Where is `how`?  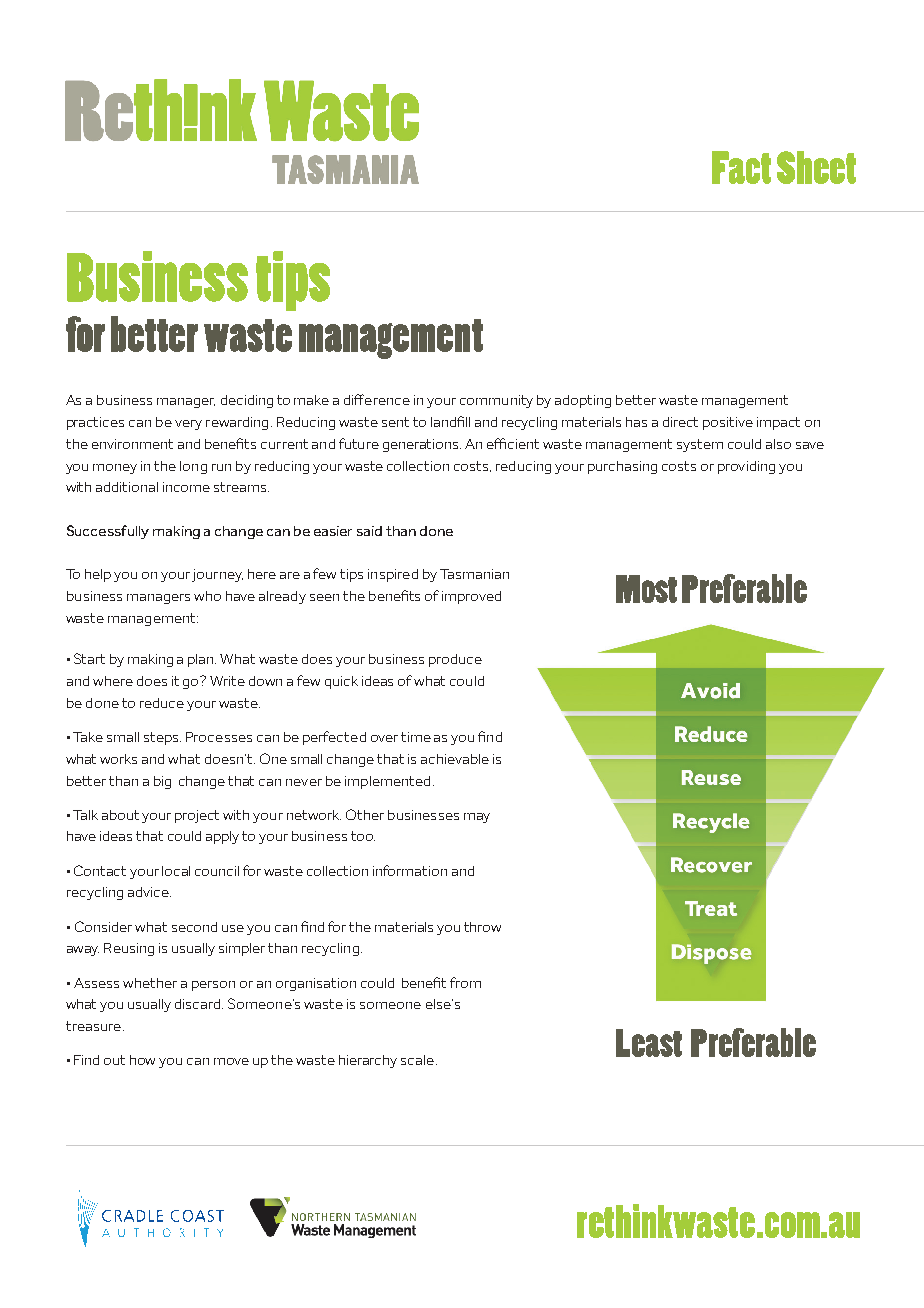 how is located at coordinates (142, 1060).
